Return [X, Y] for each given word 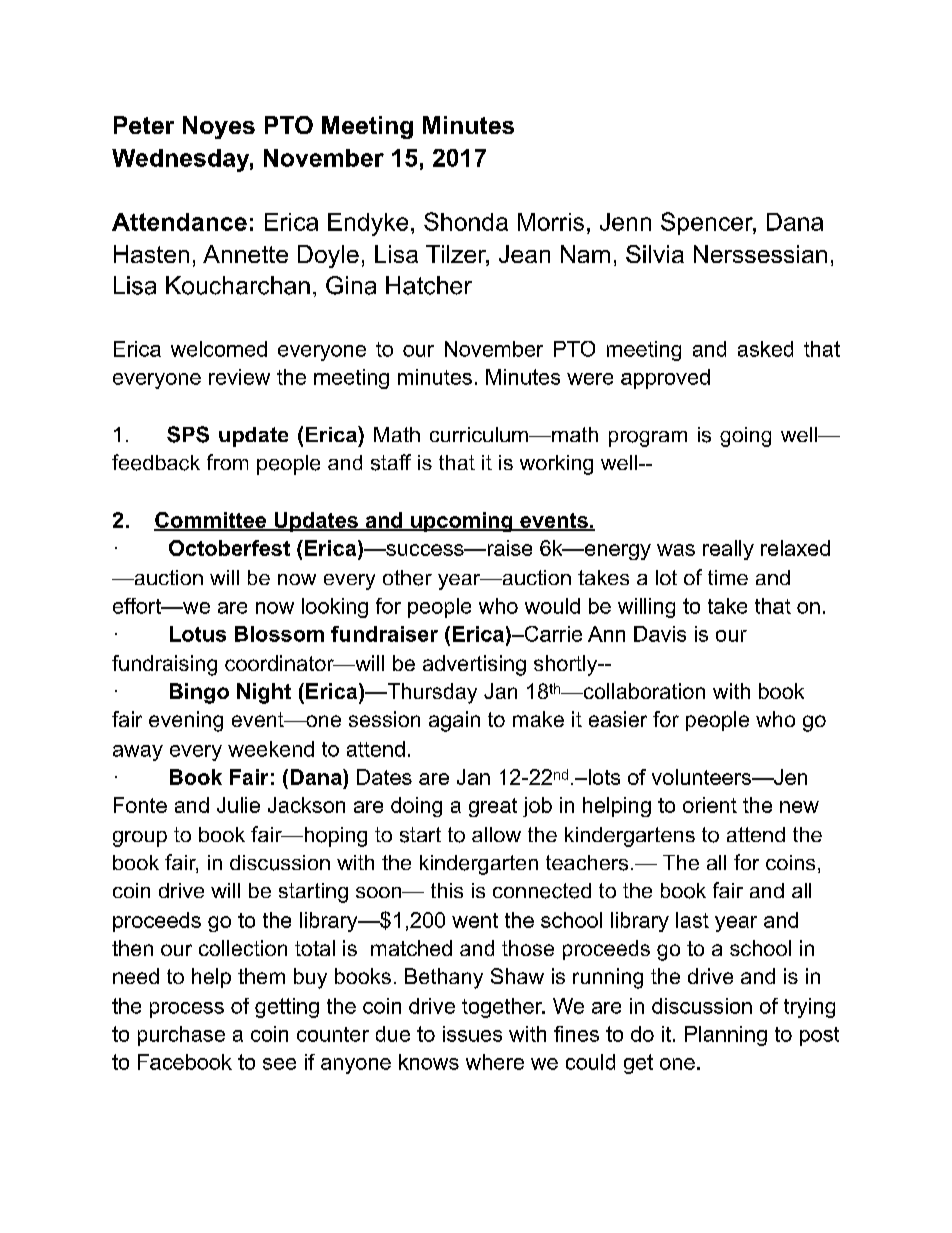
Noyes [219, 127]
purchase [181, 1036]
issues [472, 1034]
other [407, 578]
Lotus [198, 634]
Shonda [466, 221]
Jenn [625, 222]
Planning [726, 1036]
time [728, 577]
